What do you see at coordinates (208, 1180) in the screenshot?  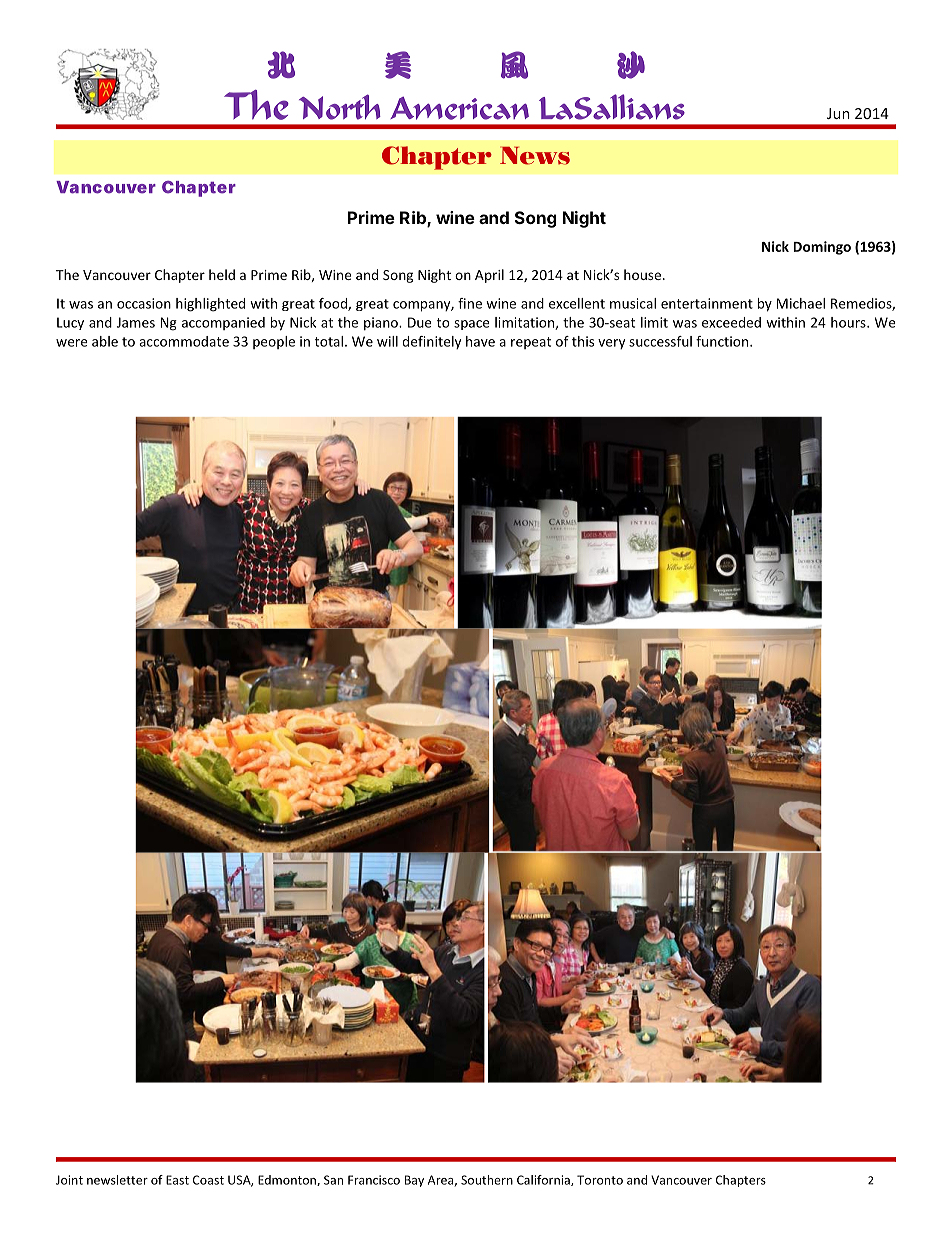 I see `Coast` at bounding box center [208, 1180].
